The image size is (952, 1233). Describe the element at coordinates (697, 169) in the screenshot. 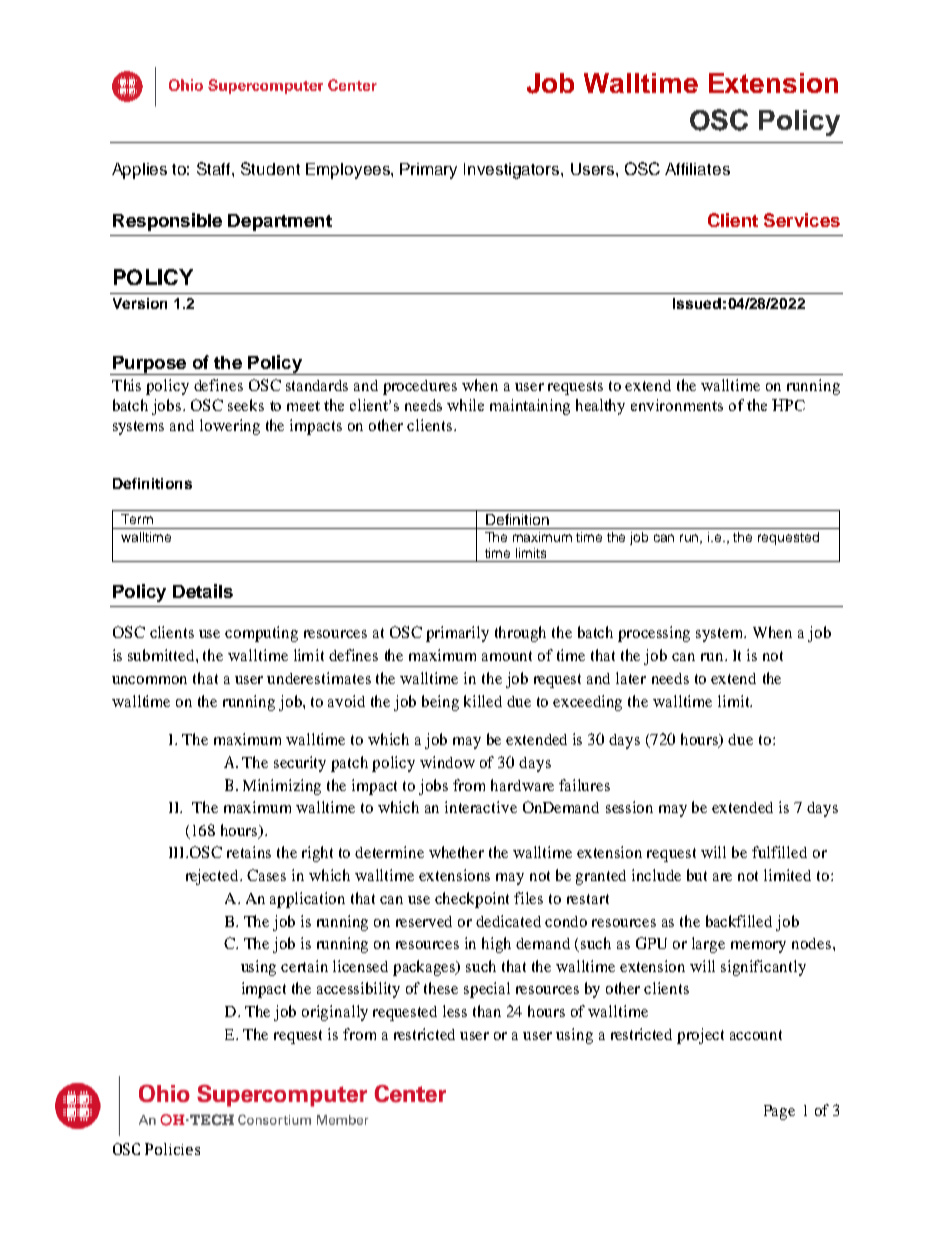

I see `Affiliates` at that location.
